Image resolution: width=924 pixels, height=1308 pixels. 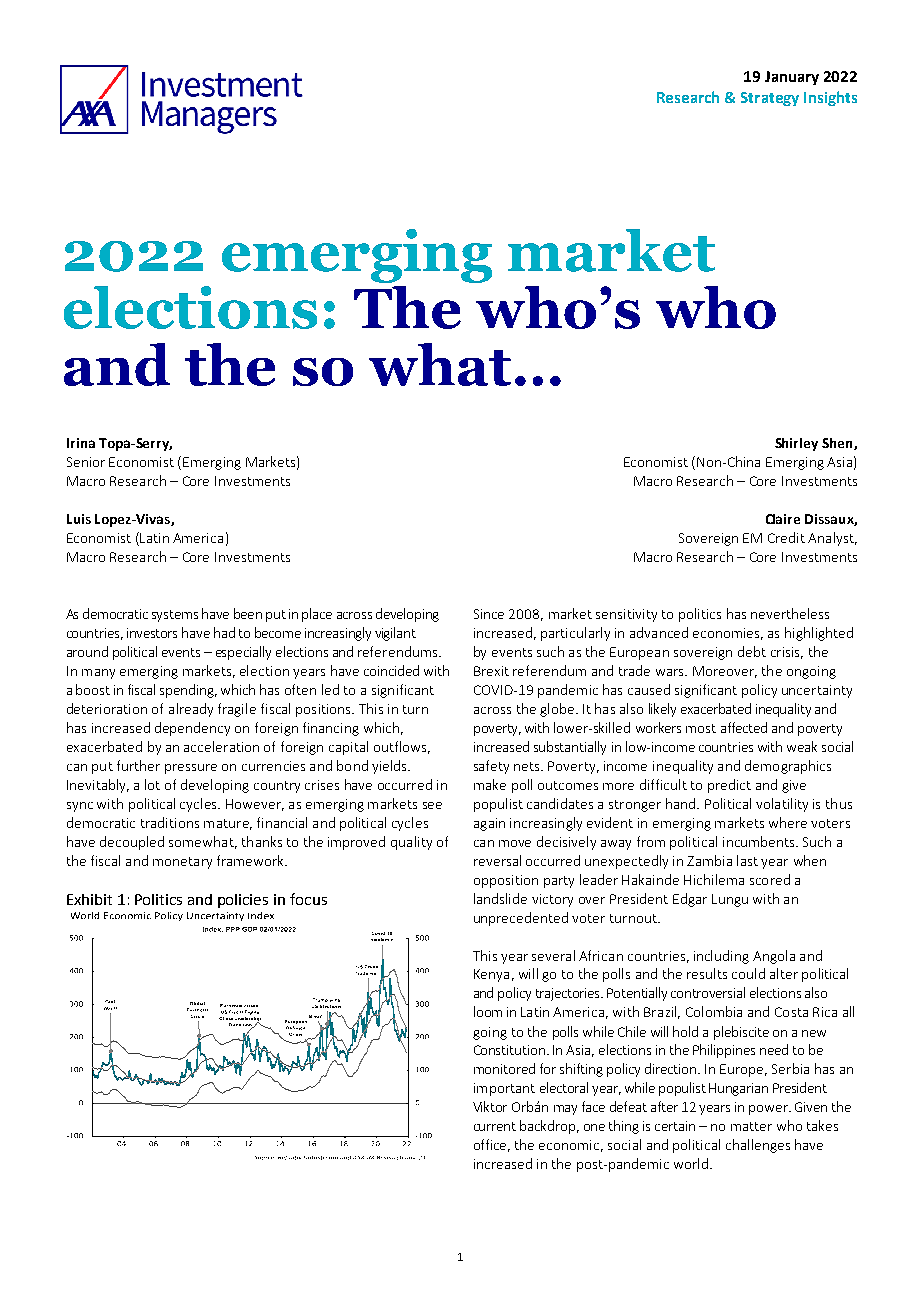 What do you see at coordinates (796, 444) in the image?
I see `Shirley` at bounding box center [796, 444].
